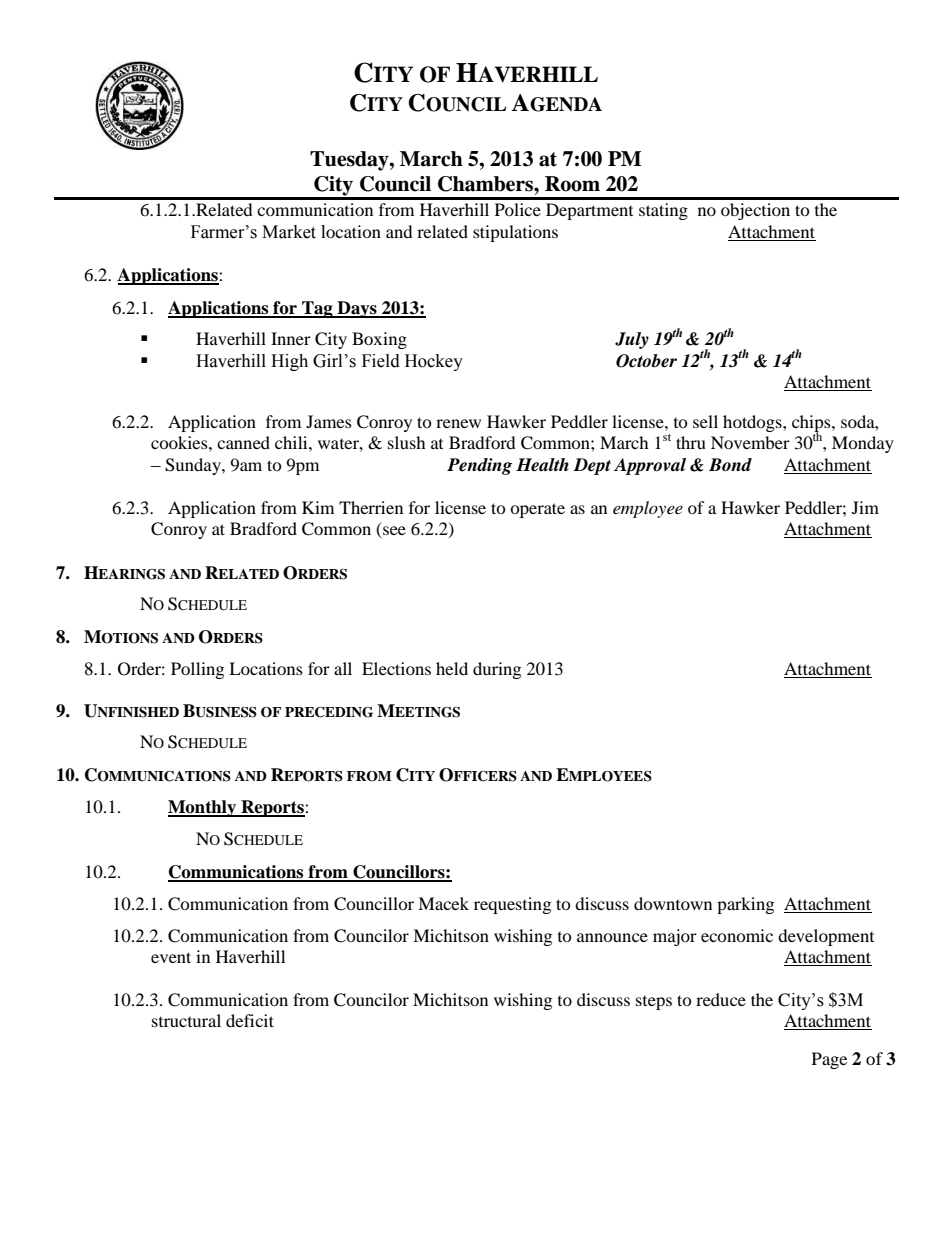 The height and width of the document is (1233, 952). Describe the element at coordinates (755, 211) in the document. I see `objection` at that location.
